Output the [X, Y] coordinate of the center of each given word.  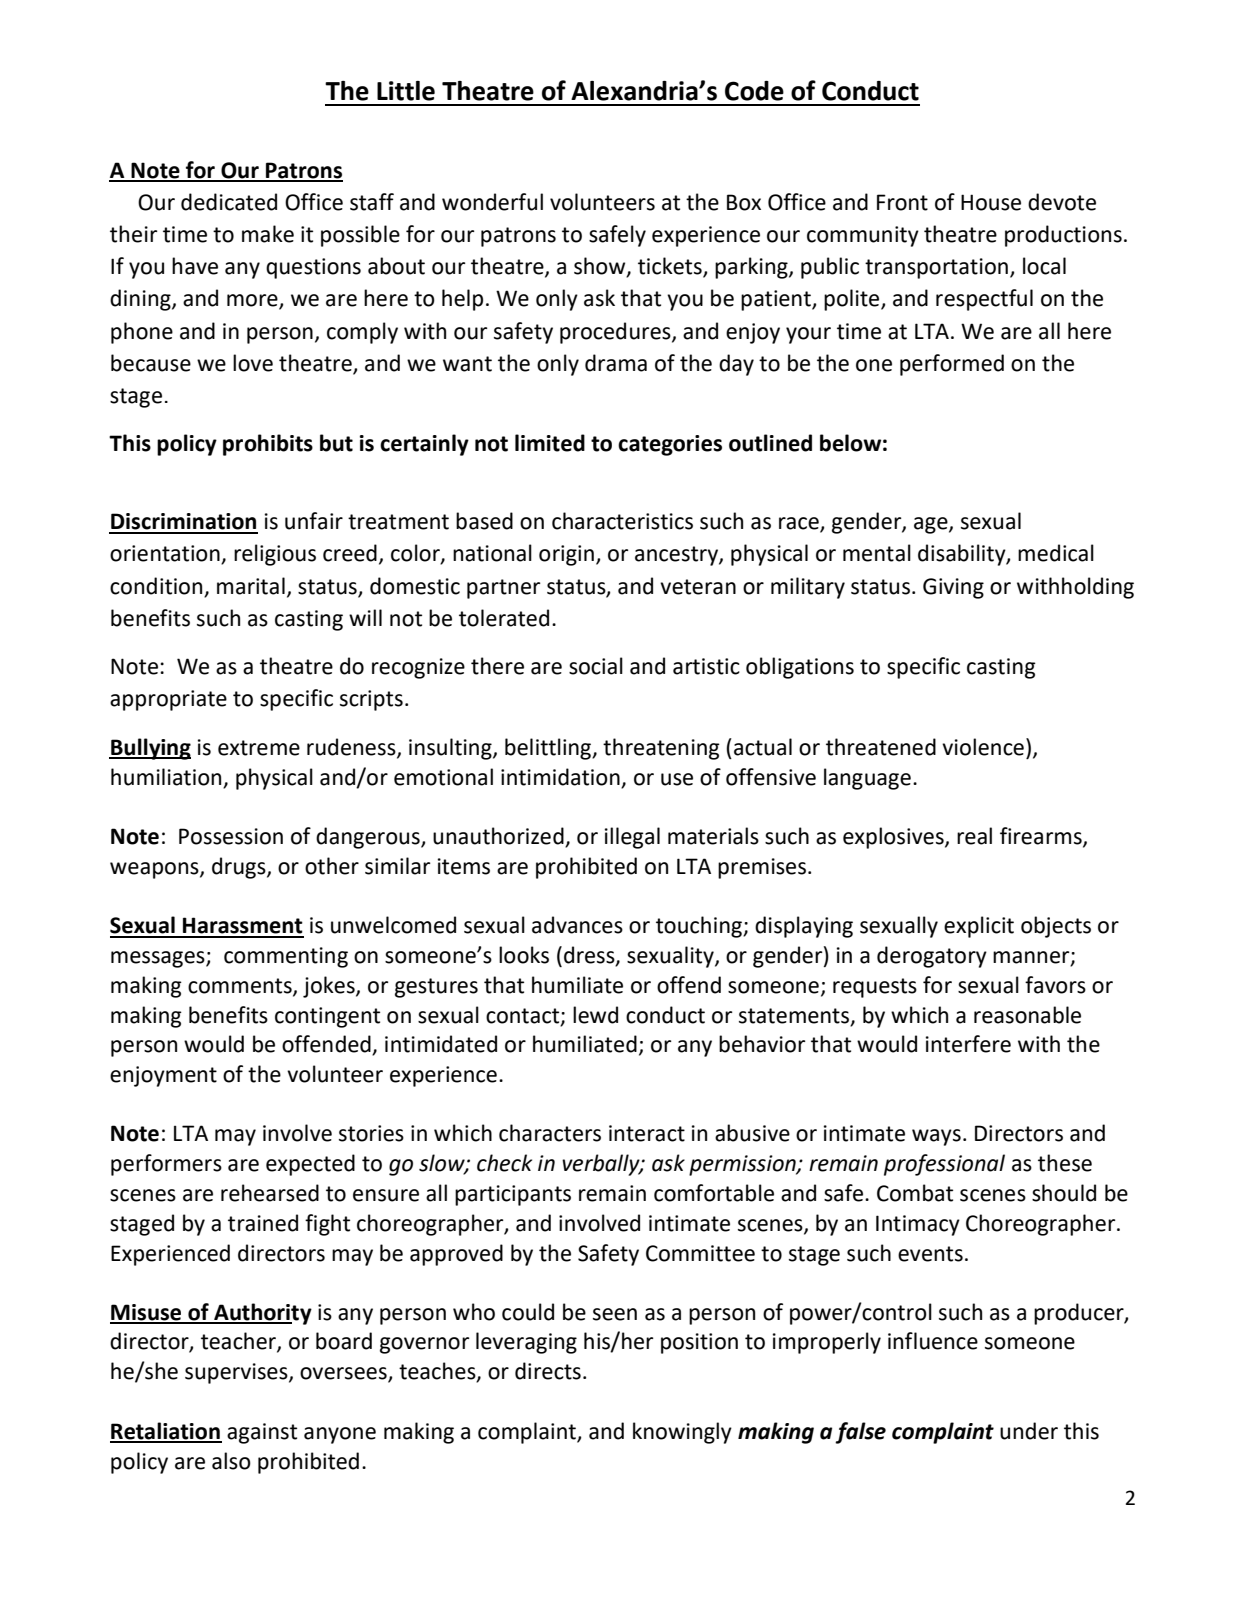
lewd [595, 1015]
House [991, 202]
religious [275, 555]
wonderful [492, 202]
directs [548, 1371]
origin [566, 555]
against [262, 1433]
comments [241, 986]
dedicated [229, 202]
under [1029, 1431]
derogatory [932, 957]
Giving [953, 588]
